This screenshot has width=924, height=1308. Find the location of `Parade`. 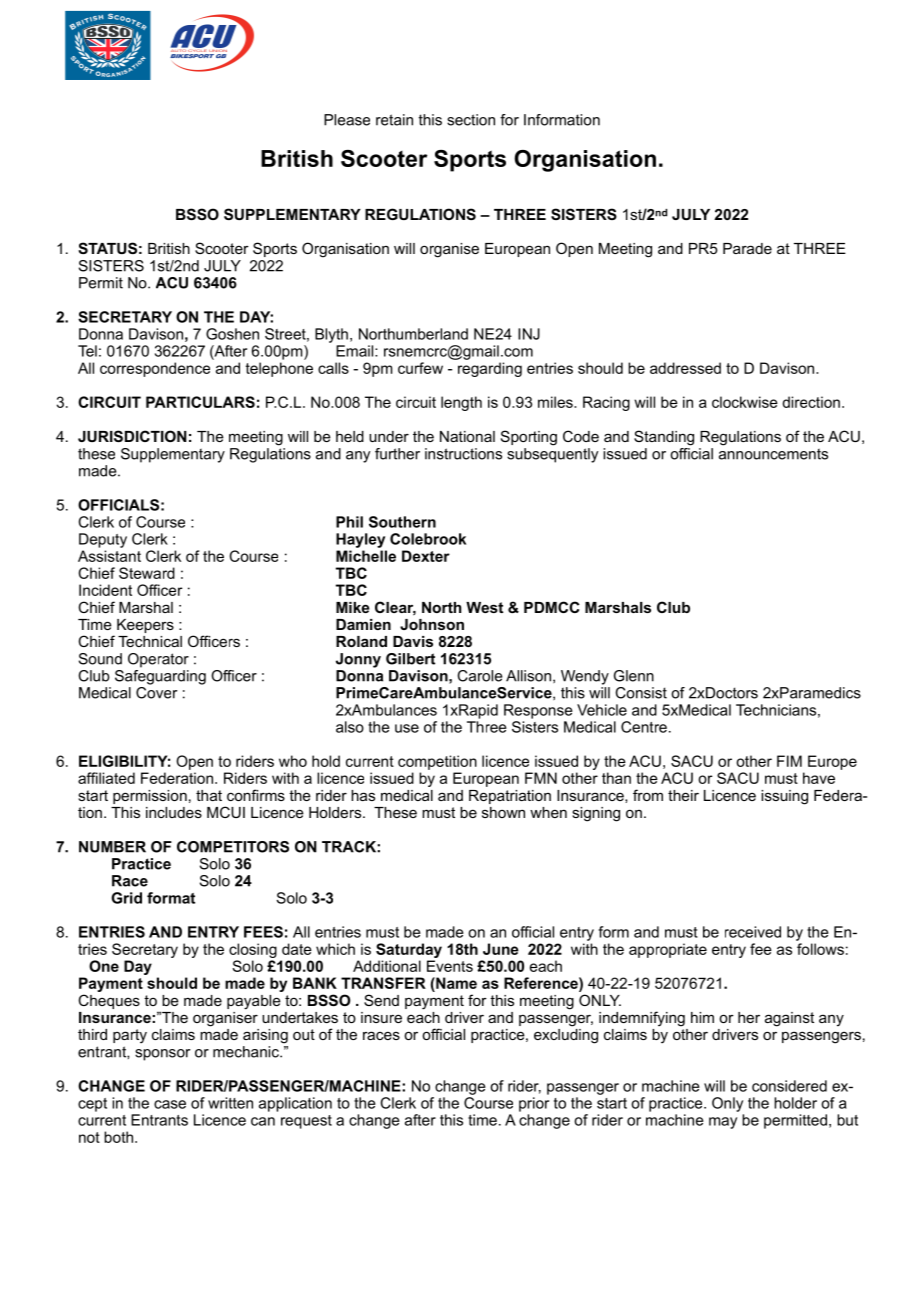

Parade is located at coordinates (747, 248).
